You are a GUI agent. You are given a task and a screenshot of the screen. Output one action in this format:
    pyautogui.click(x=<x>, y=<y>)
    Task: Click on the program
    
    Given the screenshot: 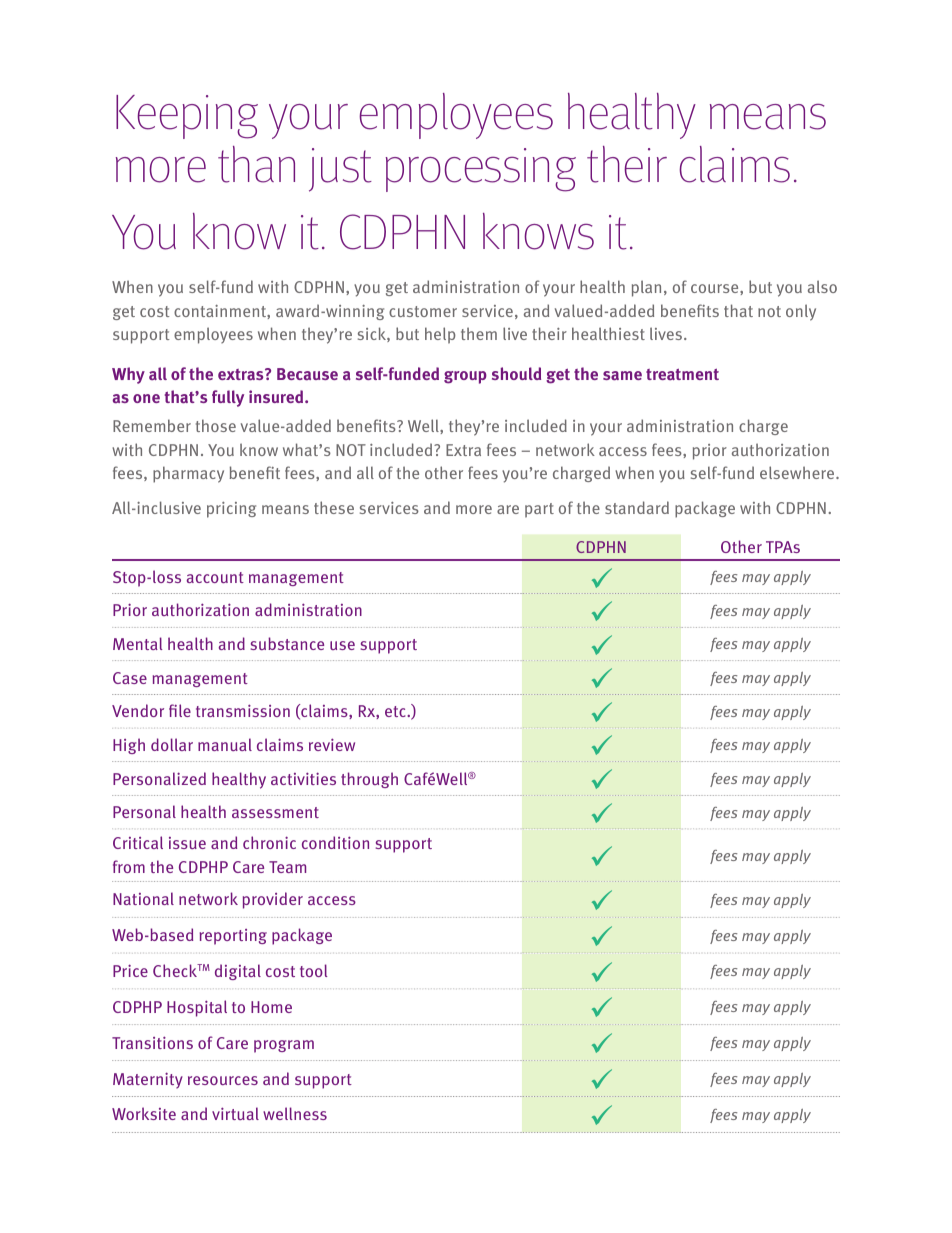 What is the action you would take?
    pyautogui.click(x=284, y=1046)
